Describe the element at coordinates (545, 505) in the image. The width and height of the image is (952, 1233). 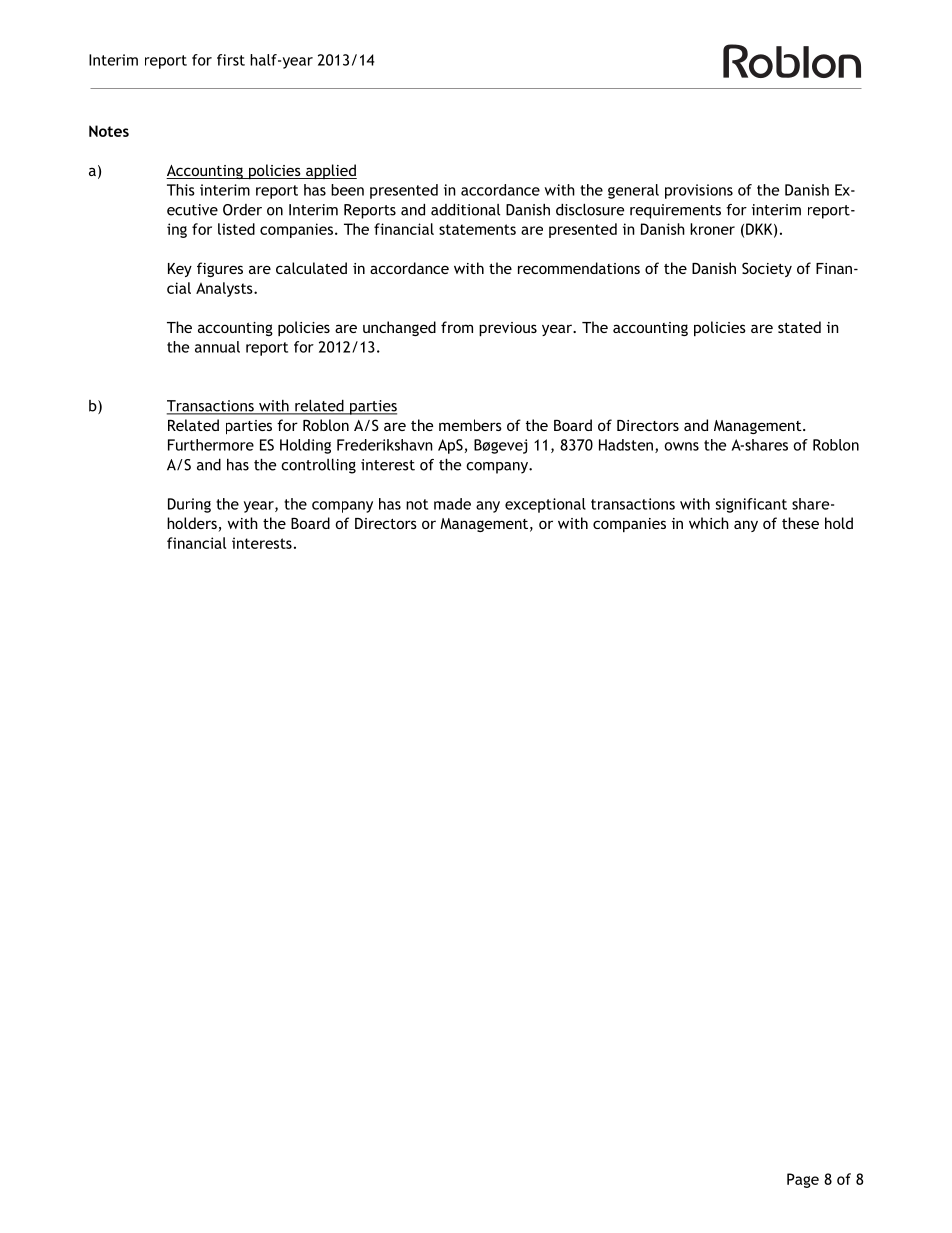
I see `exceptional` at that location.
